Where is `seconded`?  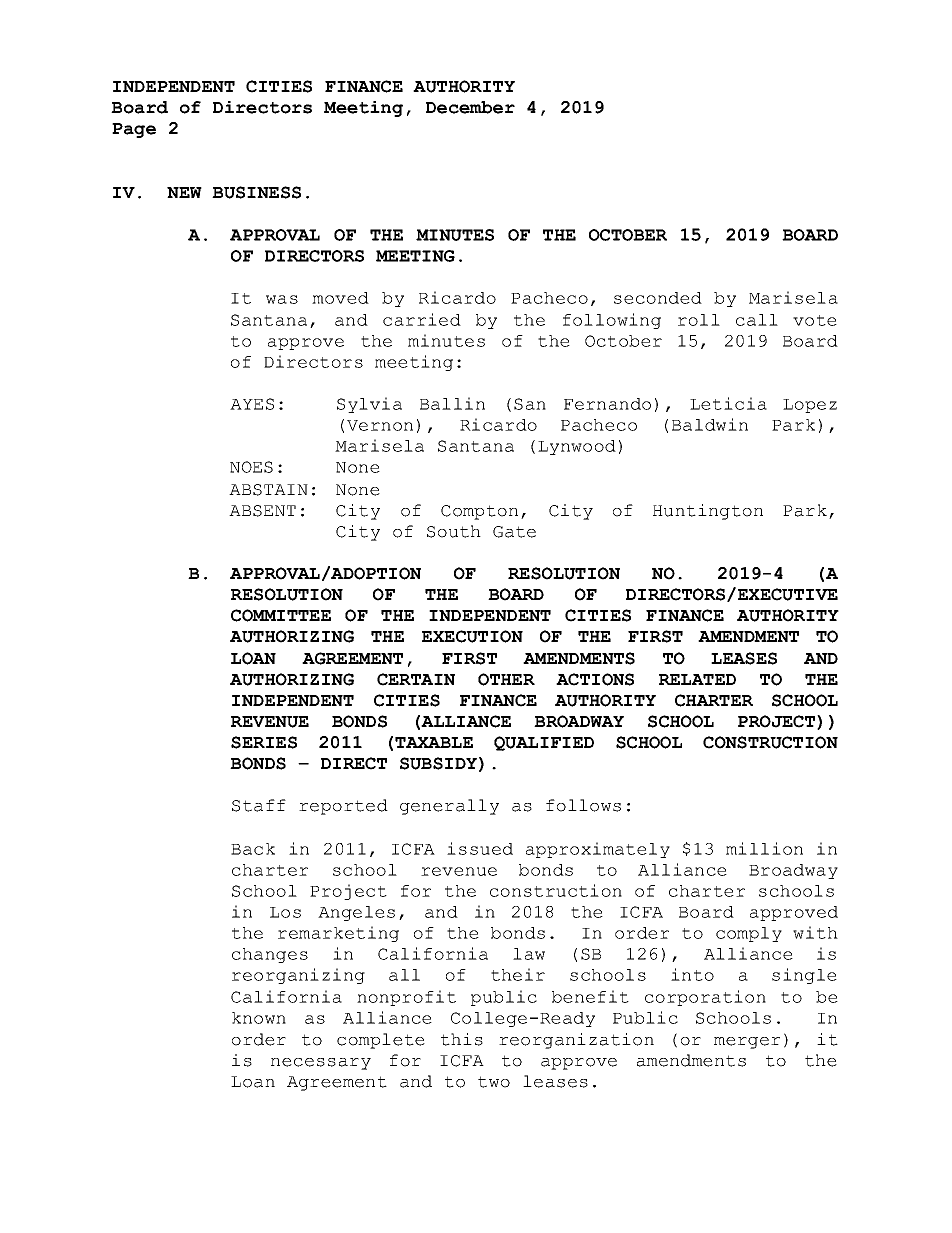 seconded is located at coordinates (658, 298).
